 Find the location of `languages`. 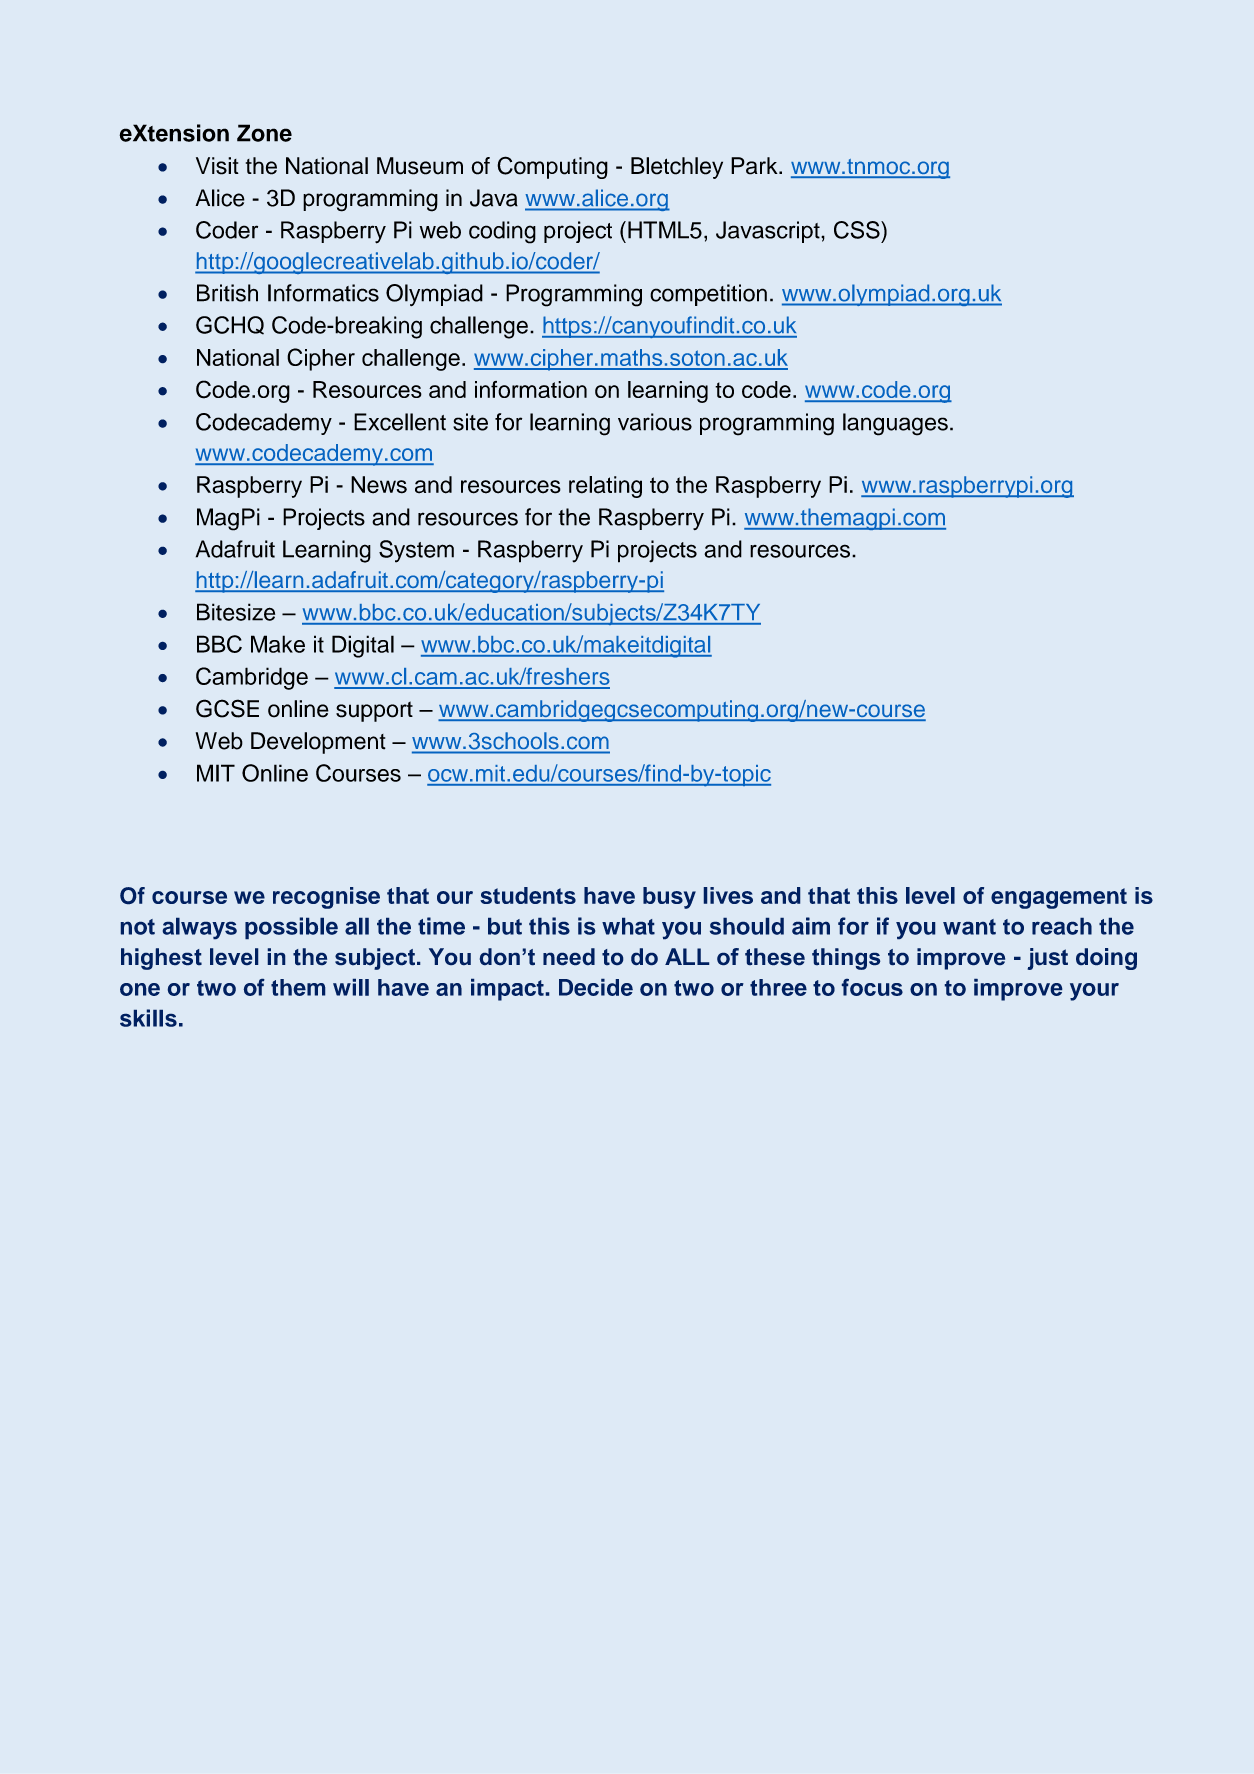

languages is located at coordinates (895, 424).
